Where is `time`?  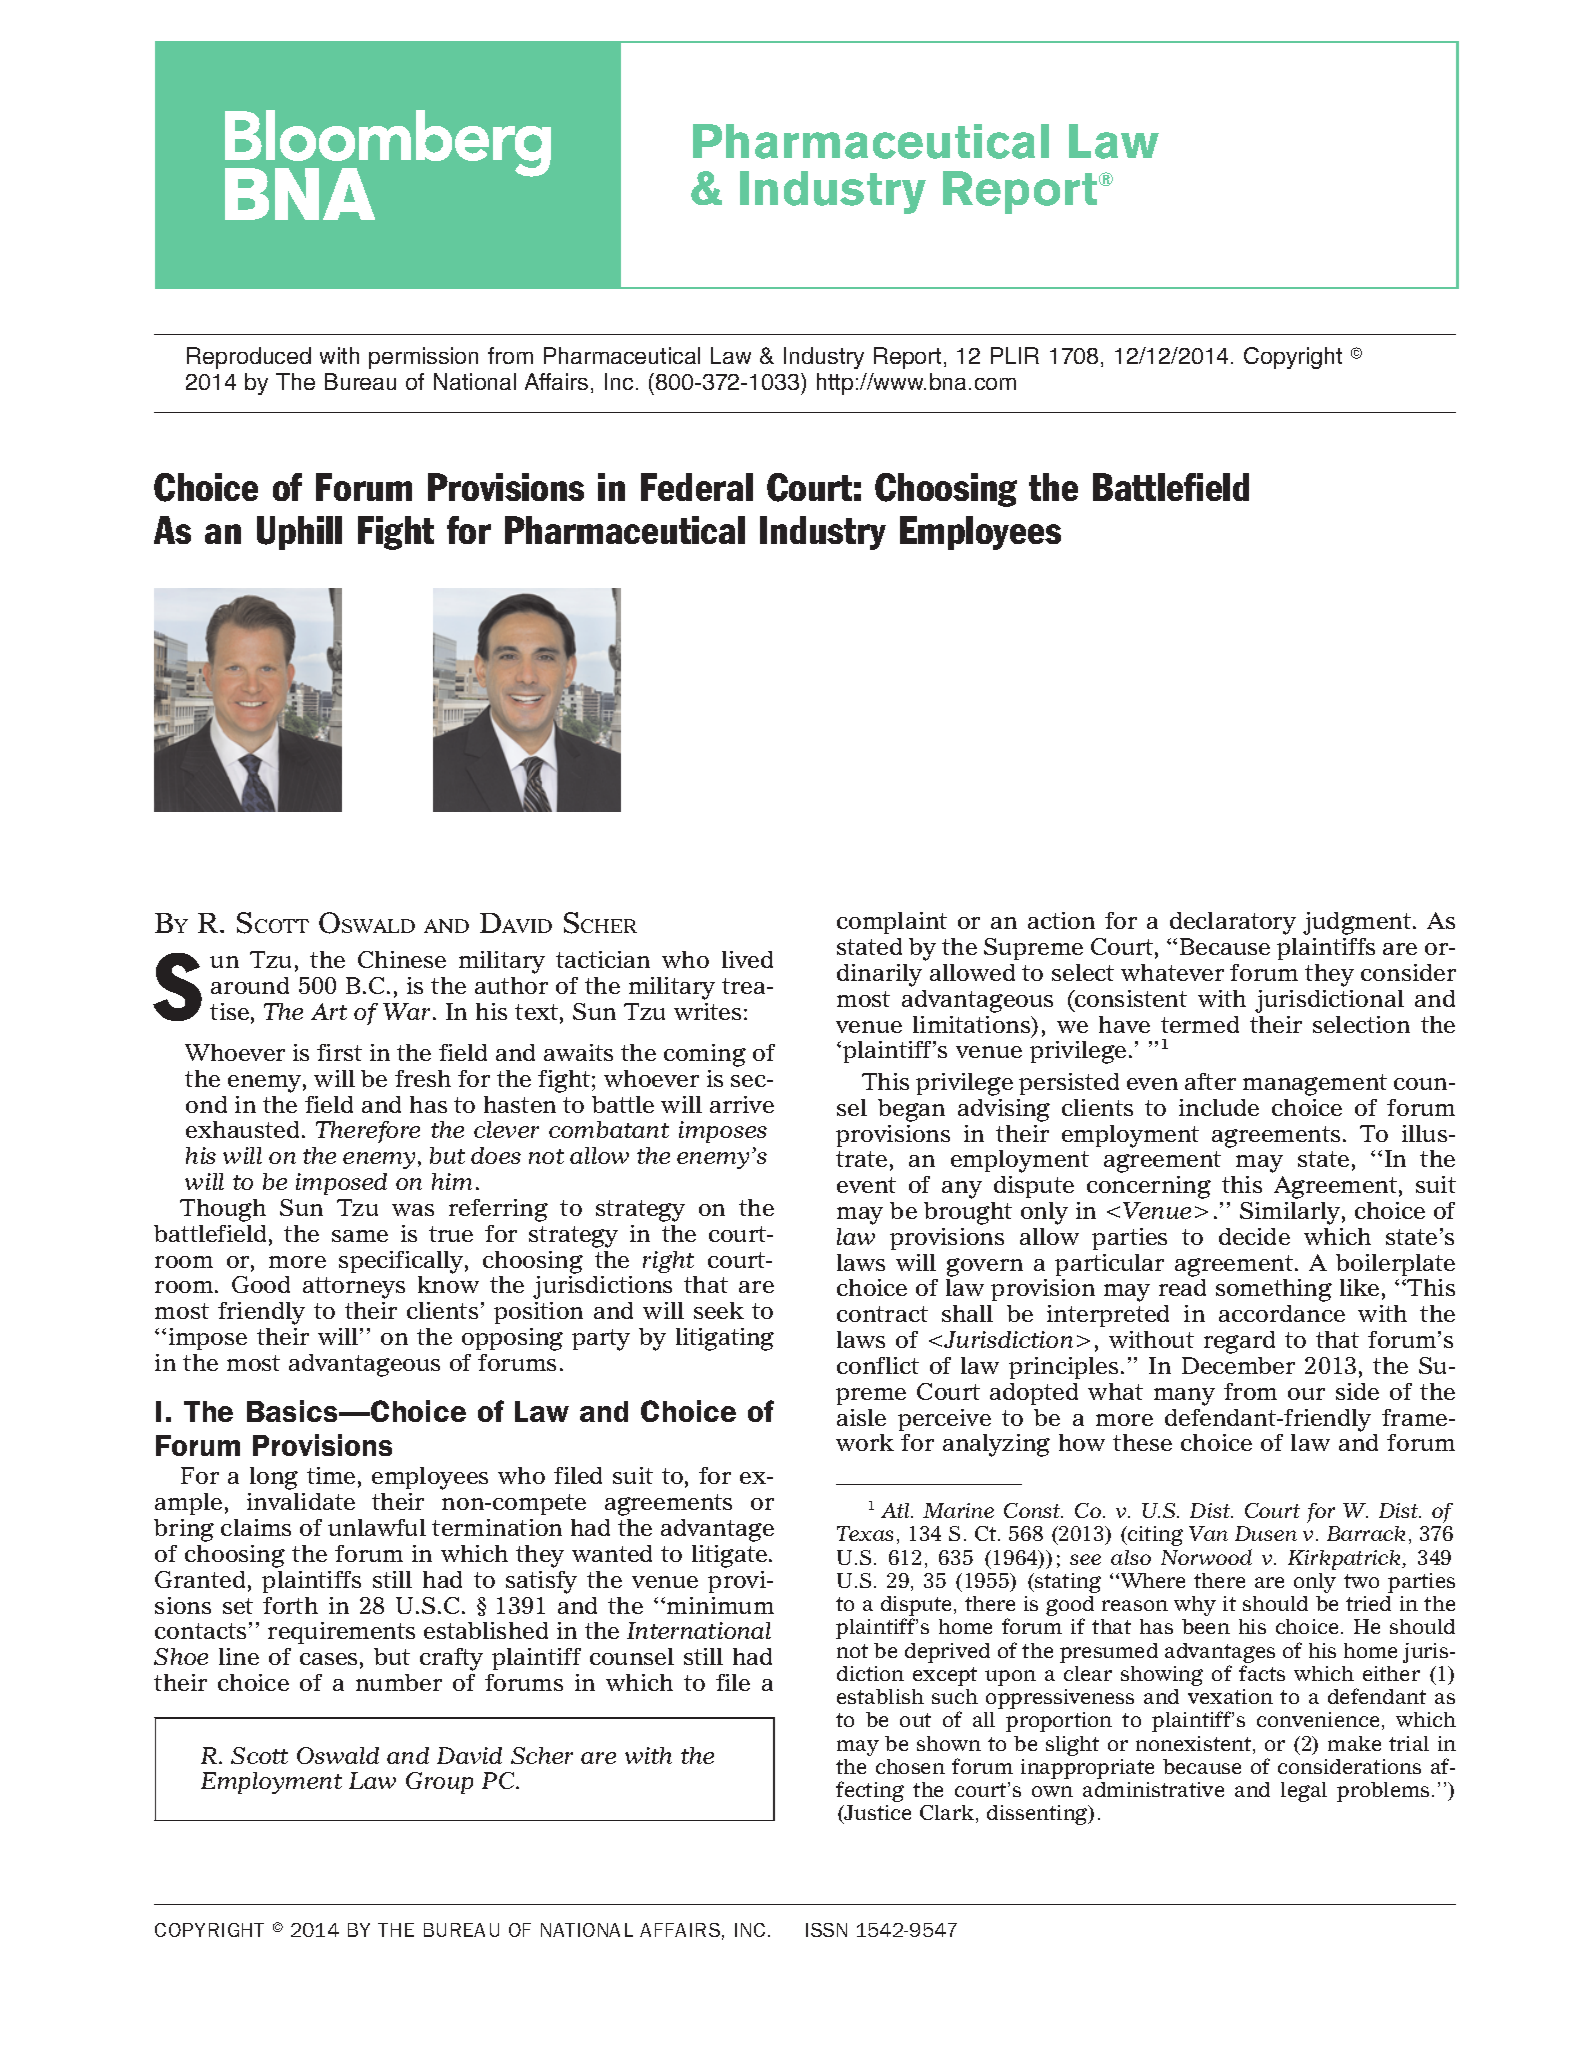
time is located at coordinates (331, 1475).
